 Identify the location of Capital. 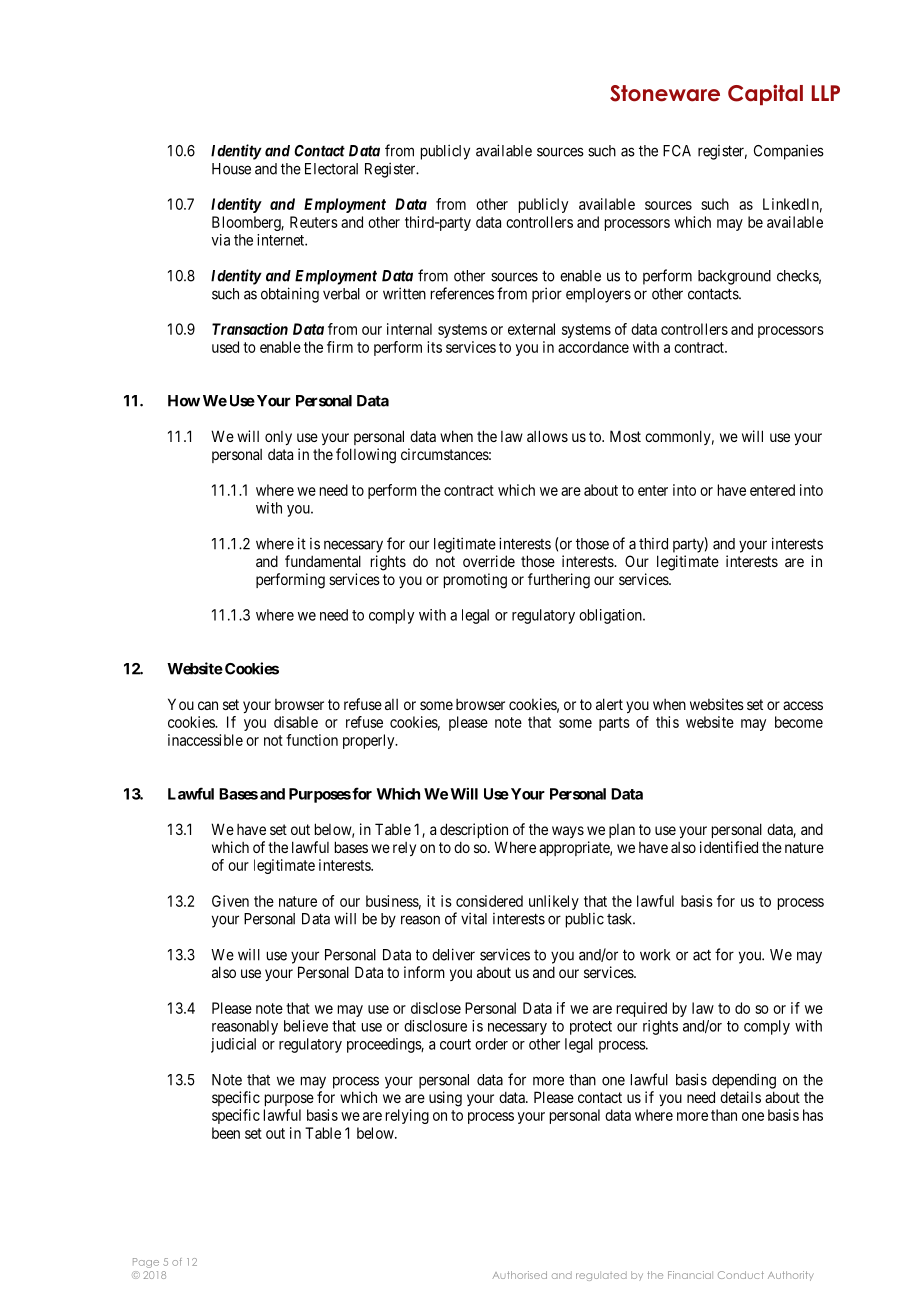
(765, 94).
